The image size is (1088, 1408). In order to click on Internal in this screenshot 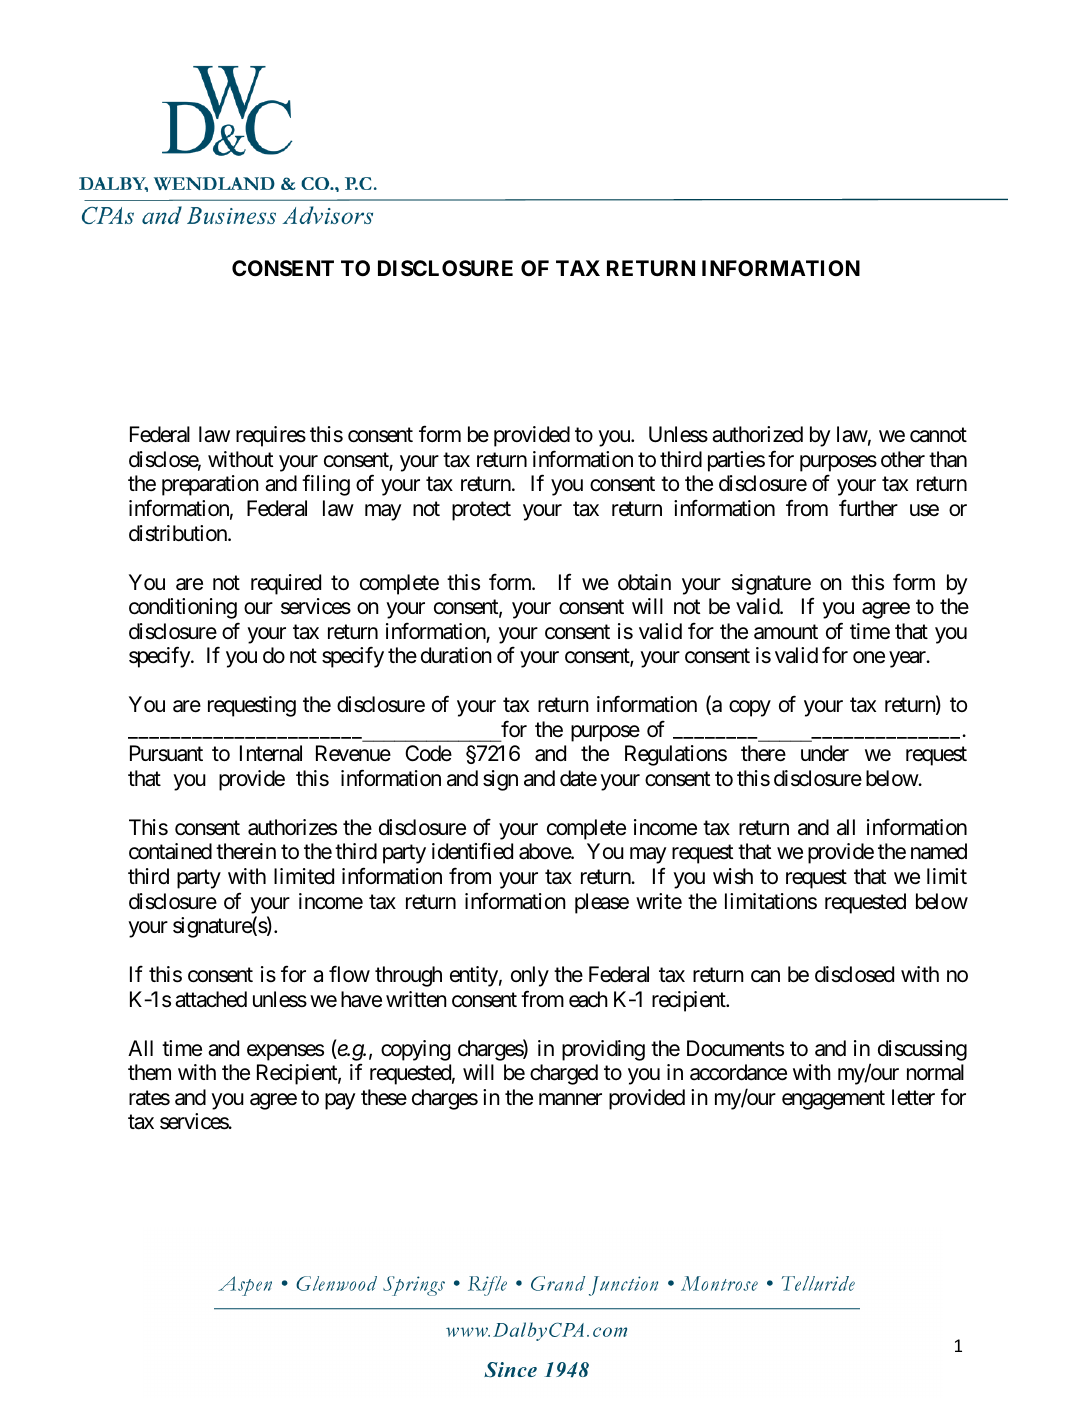, I will do `click(271, 753)`.
